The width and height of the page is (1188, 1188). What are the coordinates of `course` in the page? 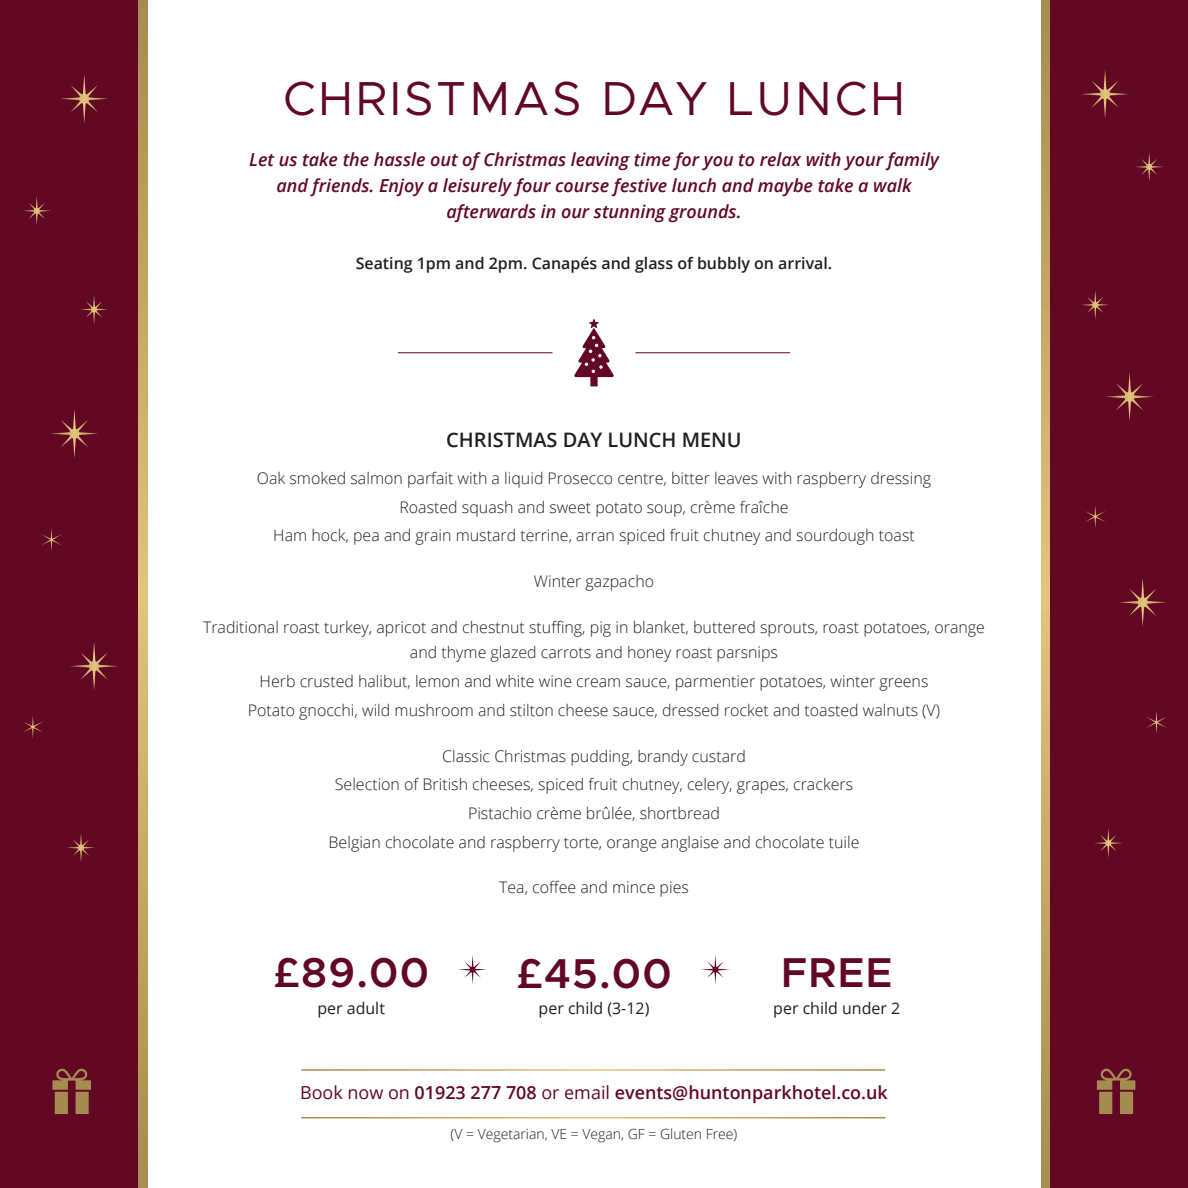 It's located at (582, 187).
